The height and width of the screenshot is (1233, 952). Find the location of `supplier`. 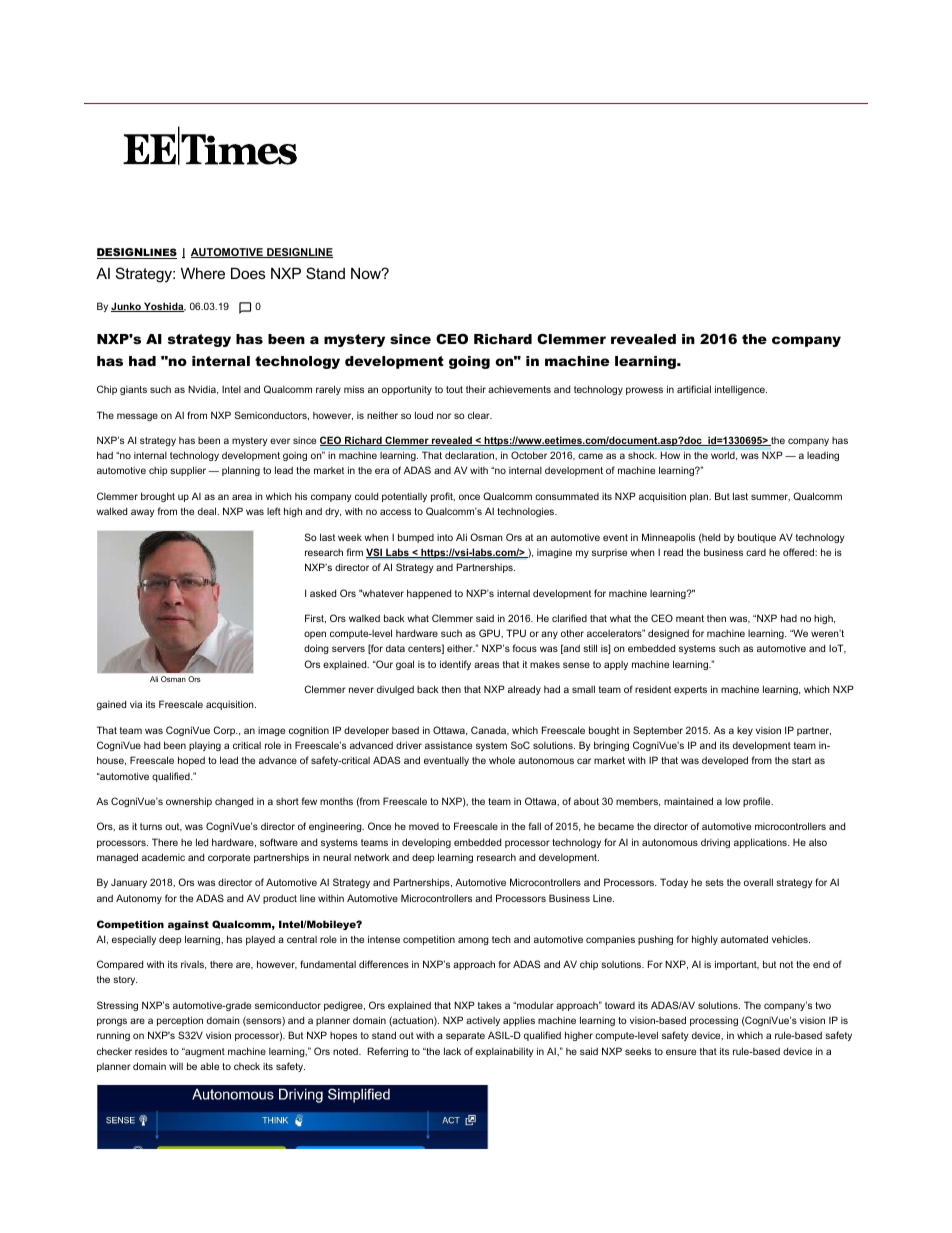

supplier is located at coordinates (188, 471).
